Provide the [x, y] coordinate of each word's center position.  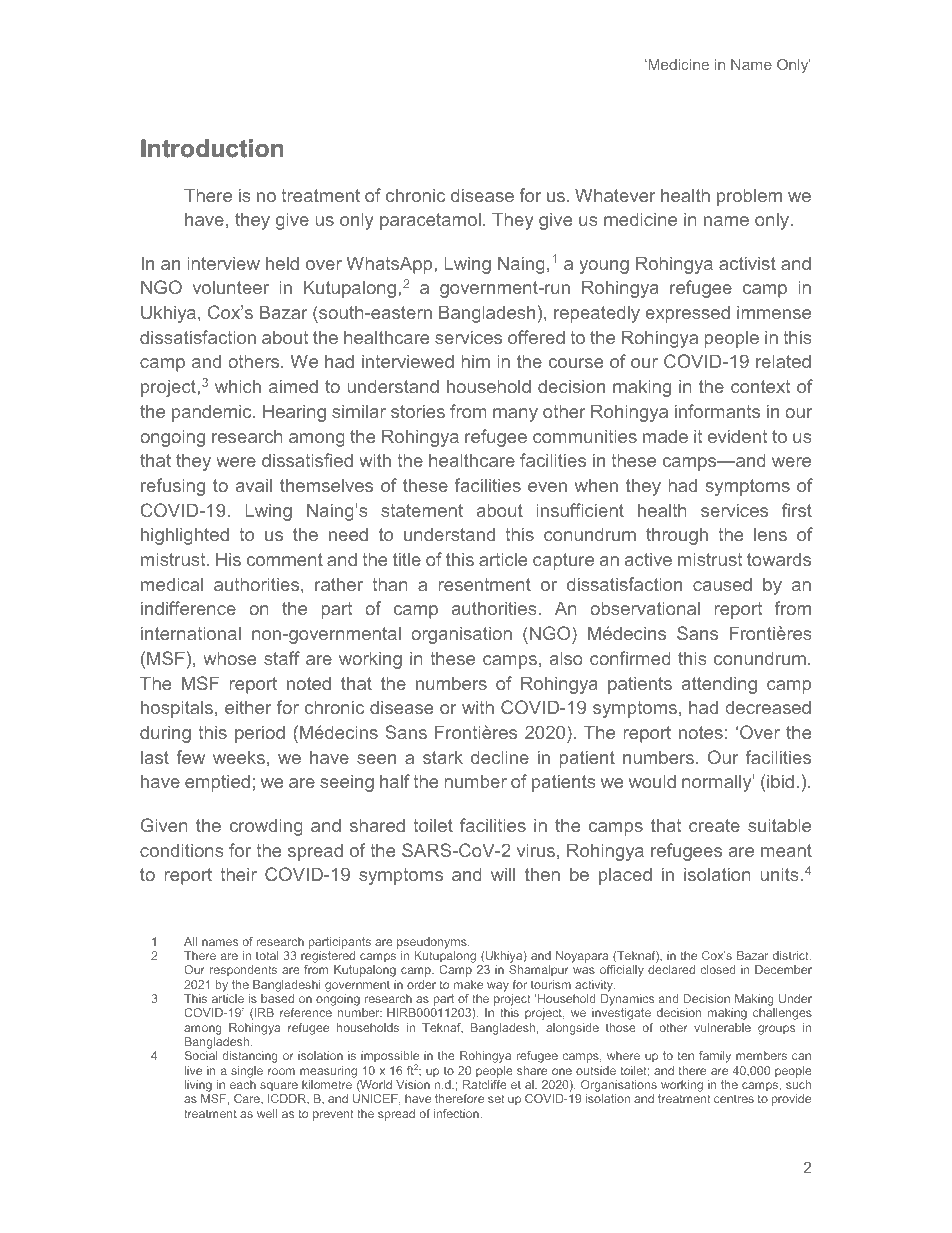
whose [230, 658]
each [243, 1084]
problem [749, 197]
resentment [485, 584]
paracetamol [430, 221]
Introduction [212, 148]
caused [722, 584]
